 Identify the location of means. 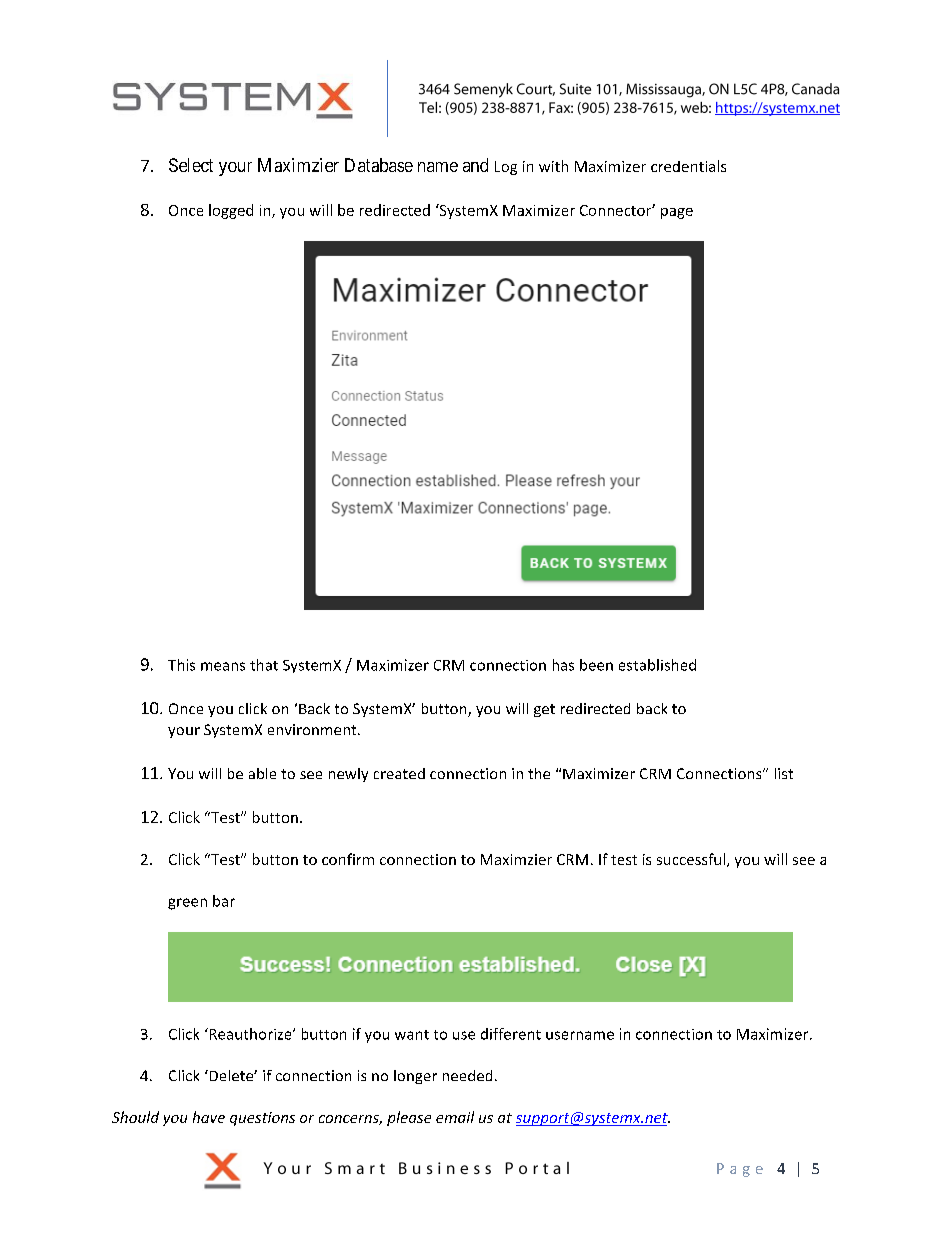
(223, 666).
